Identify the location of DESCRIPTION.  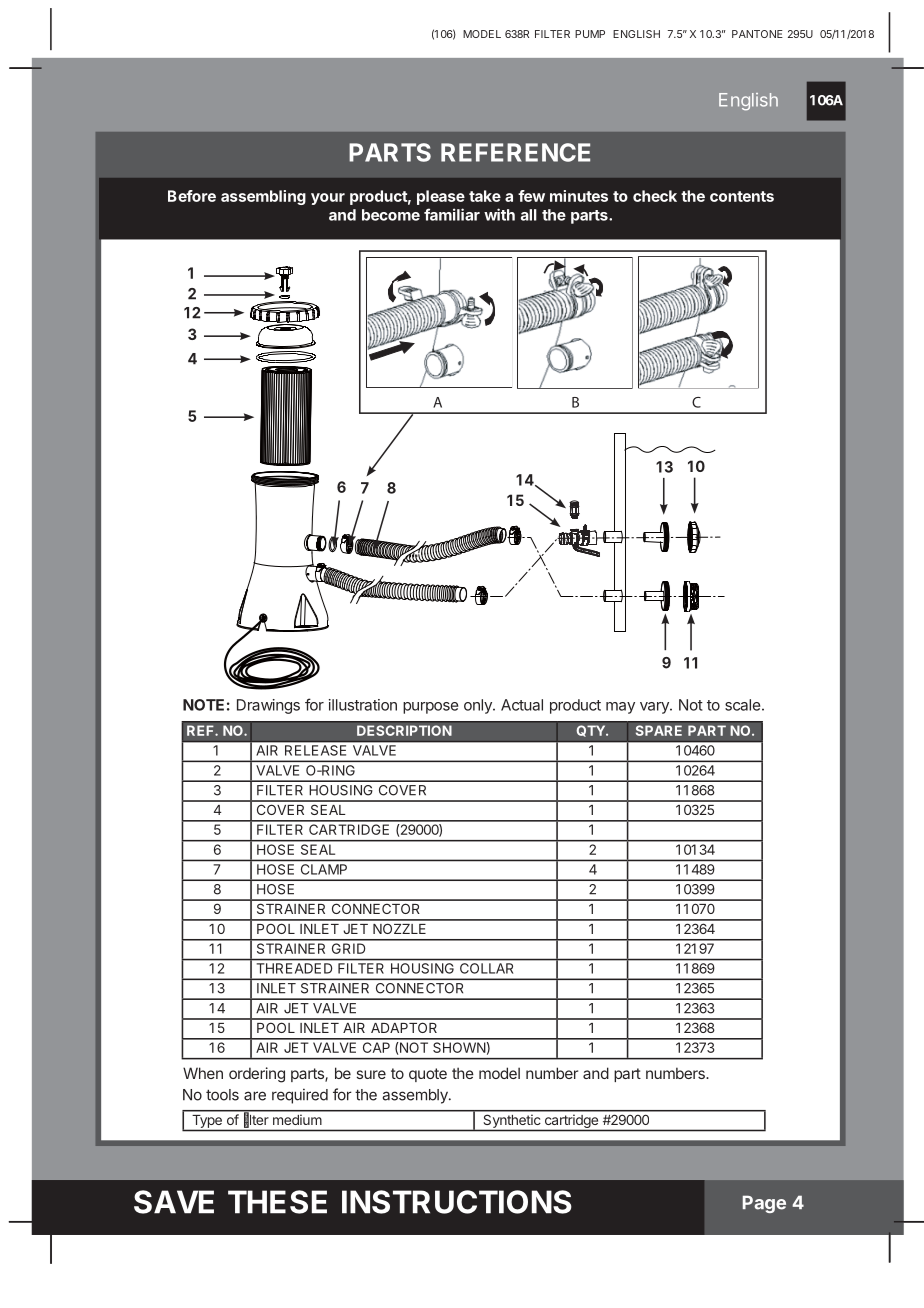
(404, 730).
